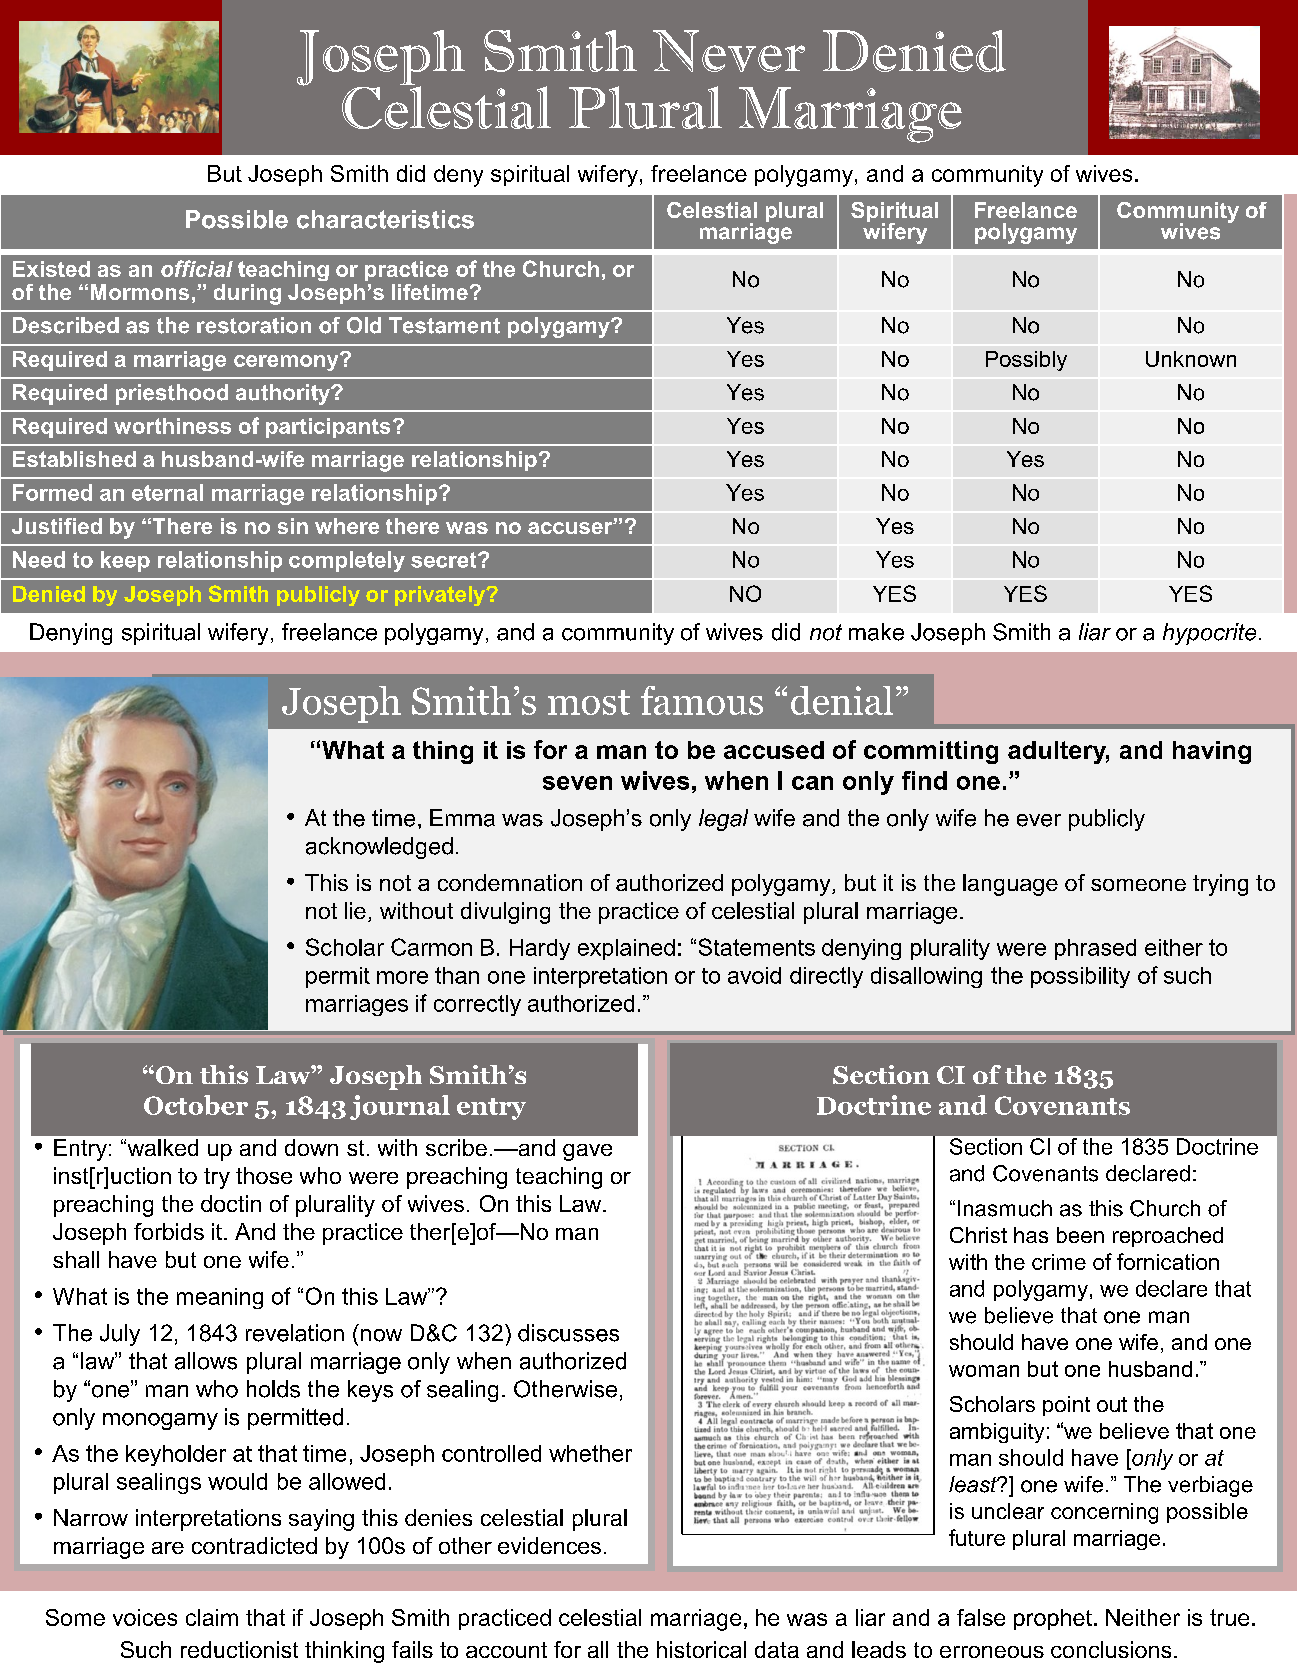  What do you see at coordinates (1026, 361) in the document?
I see `Possibly` at bounding box center [1026, 361].
